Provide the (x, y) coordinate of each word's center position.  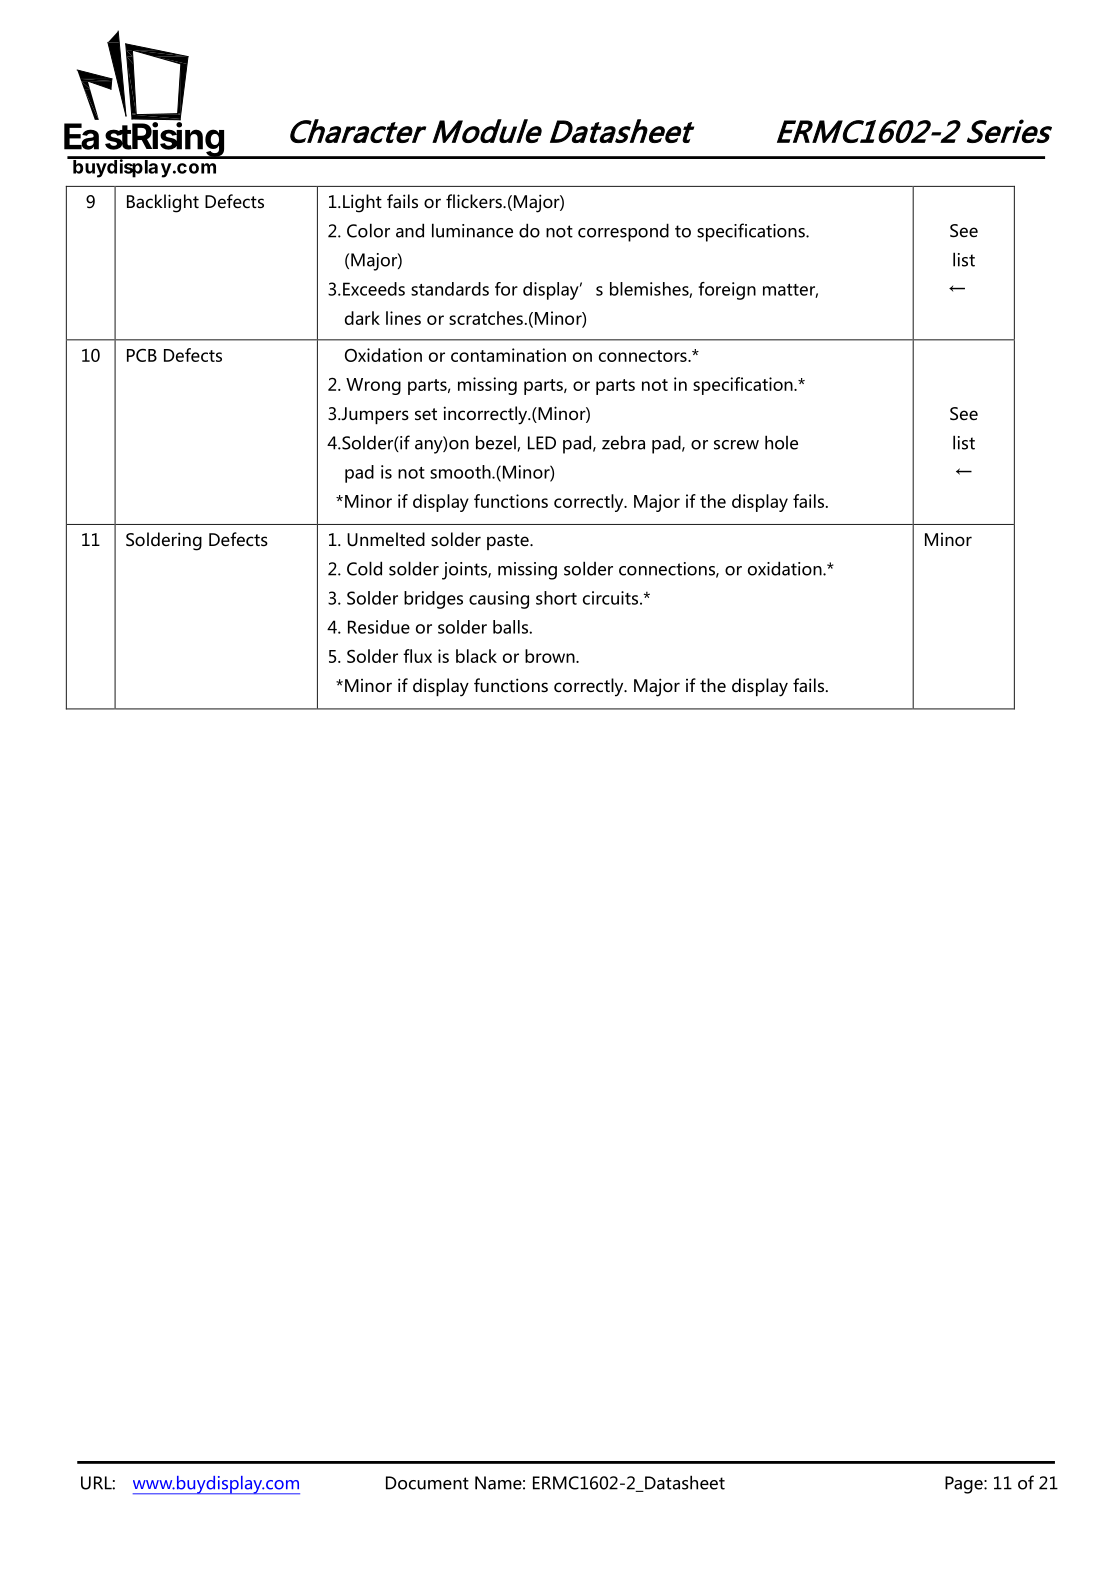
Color (368, 230)
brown (551, 656)
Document (427, 1483)
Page (965, 1485)
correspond (623, 232)
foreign (727, 291)
